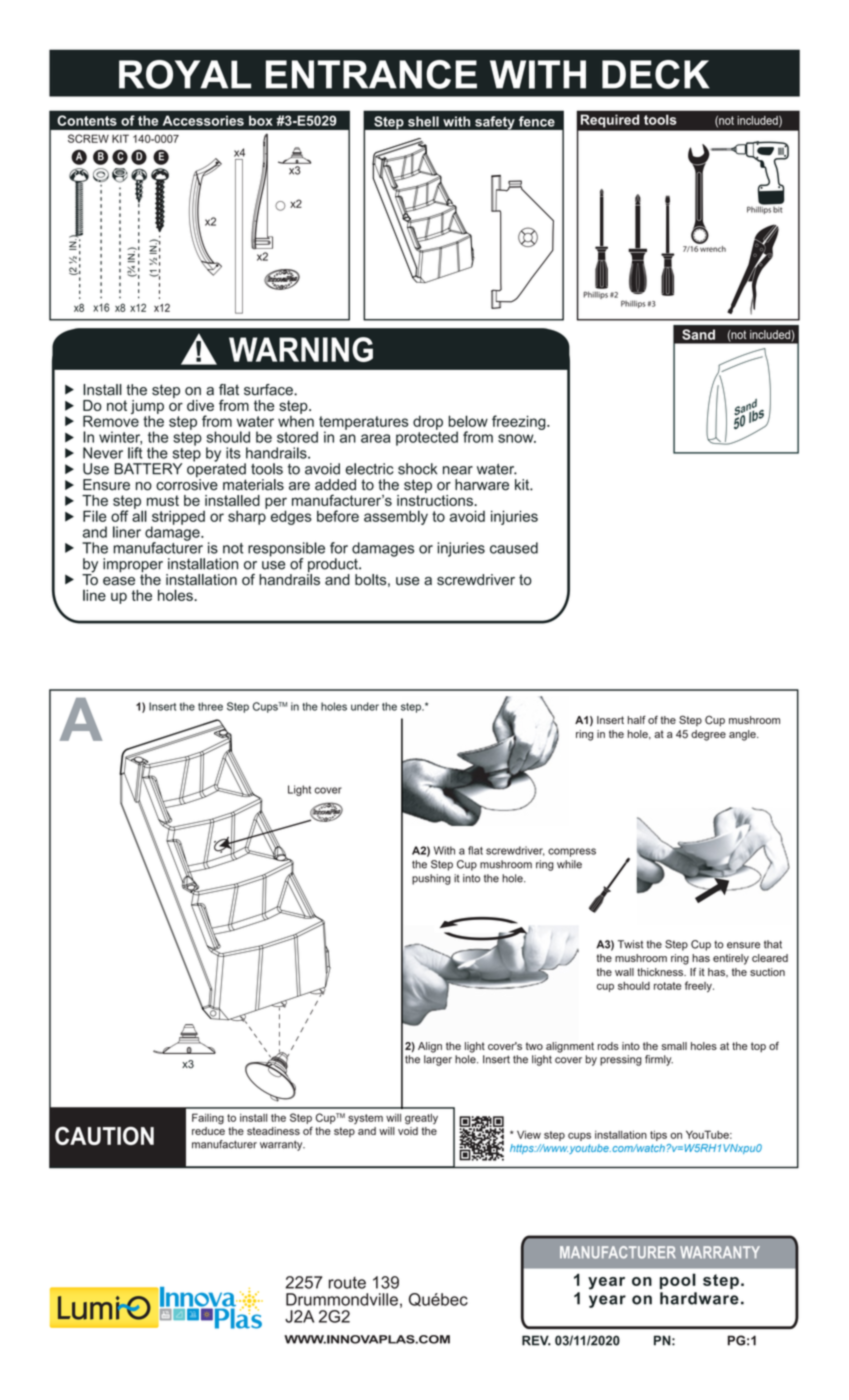 This screenshot has height=1400, width=849. What do you see at coordinates (365, 706) in the screenshot?
I see `under` at bounding box center [365, 706].
